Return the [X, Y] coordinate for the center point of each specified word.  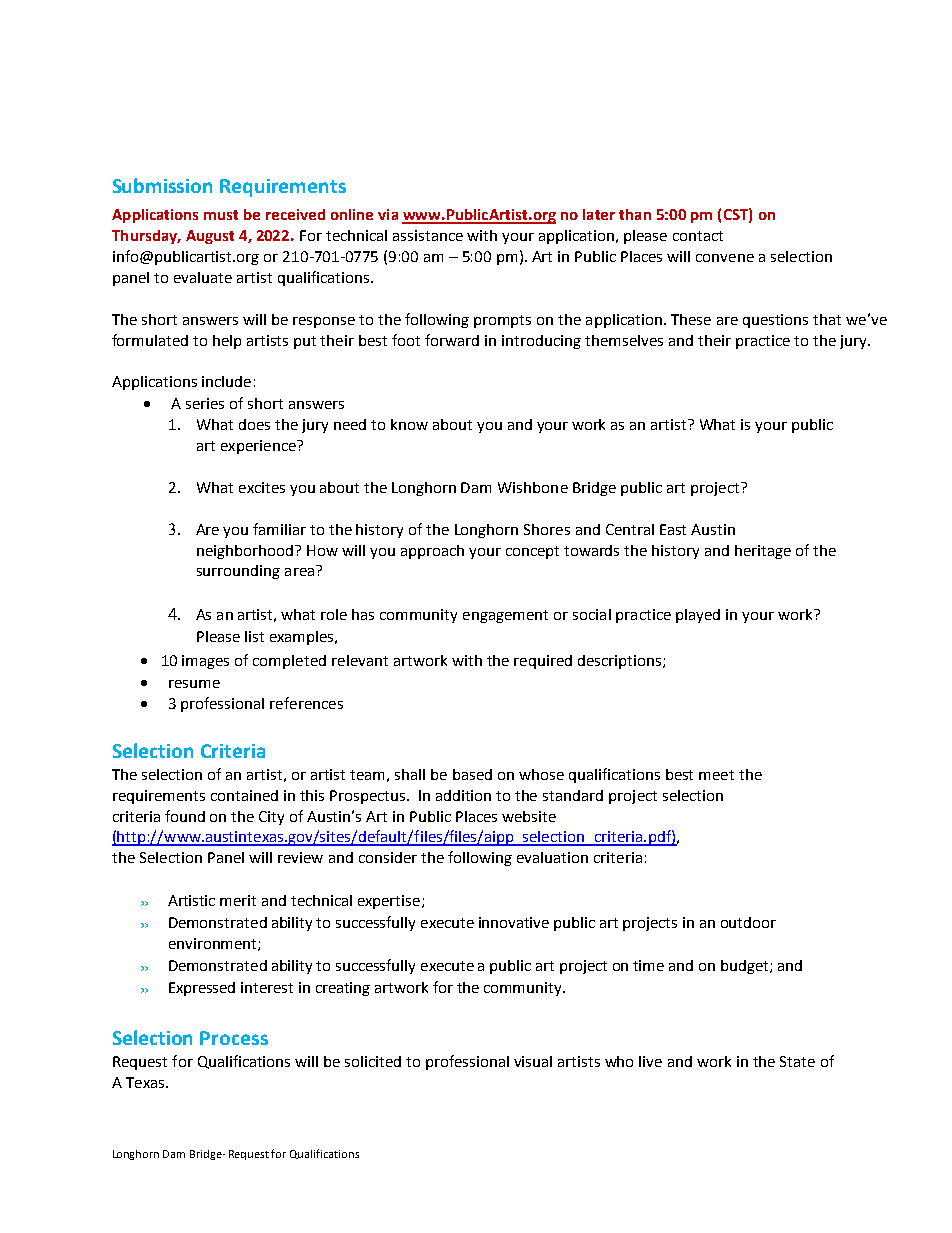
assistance [428, 235]
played [698, 616]
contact [698, 236]
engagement [505, 616]
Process [234, 1038]
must [221, 215]
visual [533, 1061]
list [254, 636]
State [797, 1061]
